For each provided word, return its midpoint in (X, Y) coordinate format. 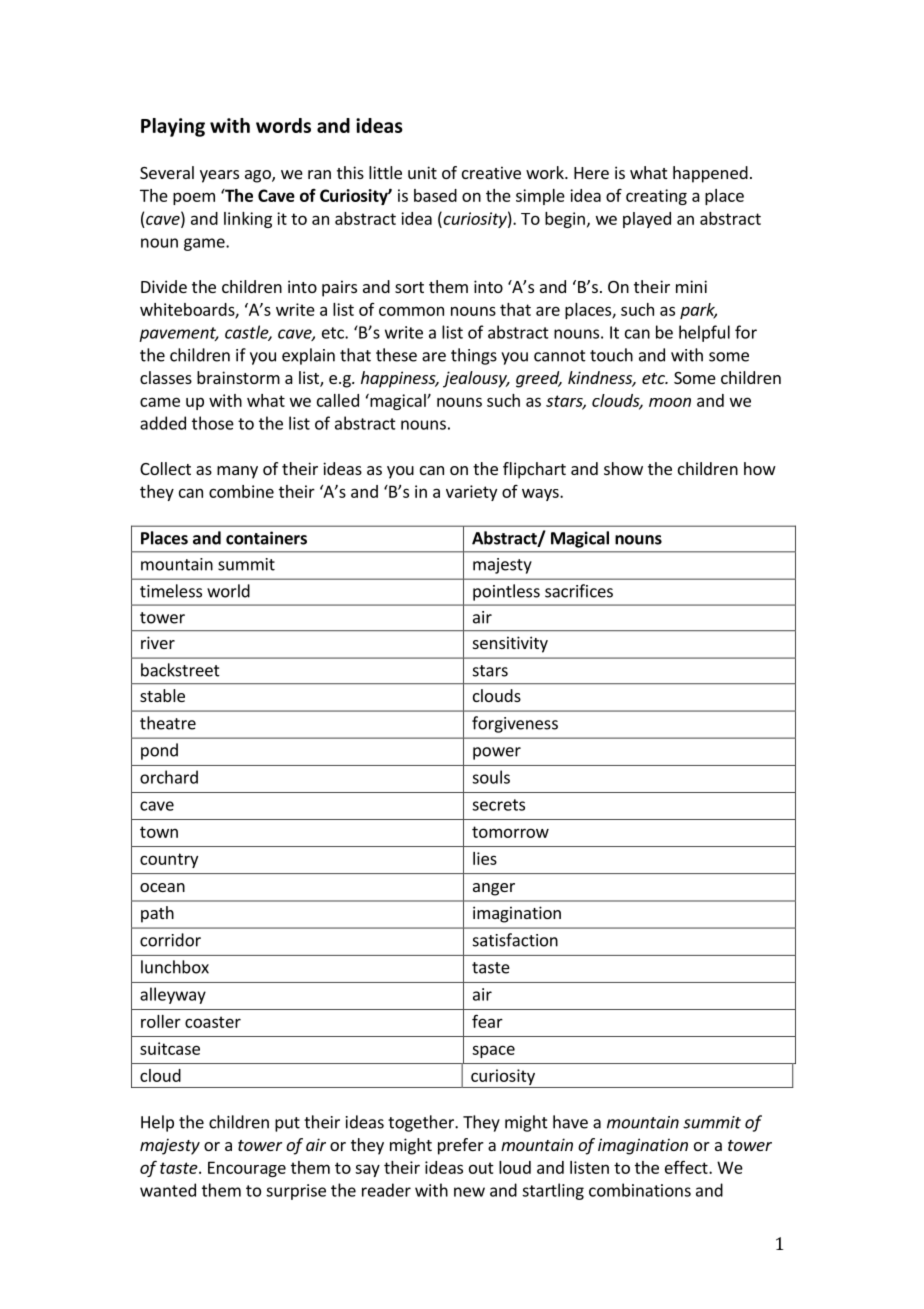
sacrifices (579, 591)
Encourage (247, 1169)
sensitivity (510, 644)
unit (422, 172)
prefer (461, 1146)
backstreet (180, 670)
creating (656, 197)
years (219, 176)
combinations (640, 1190)
